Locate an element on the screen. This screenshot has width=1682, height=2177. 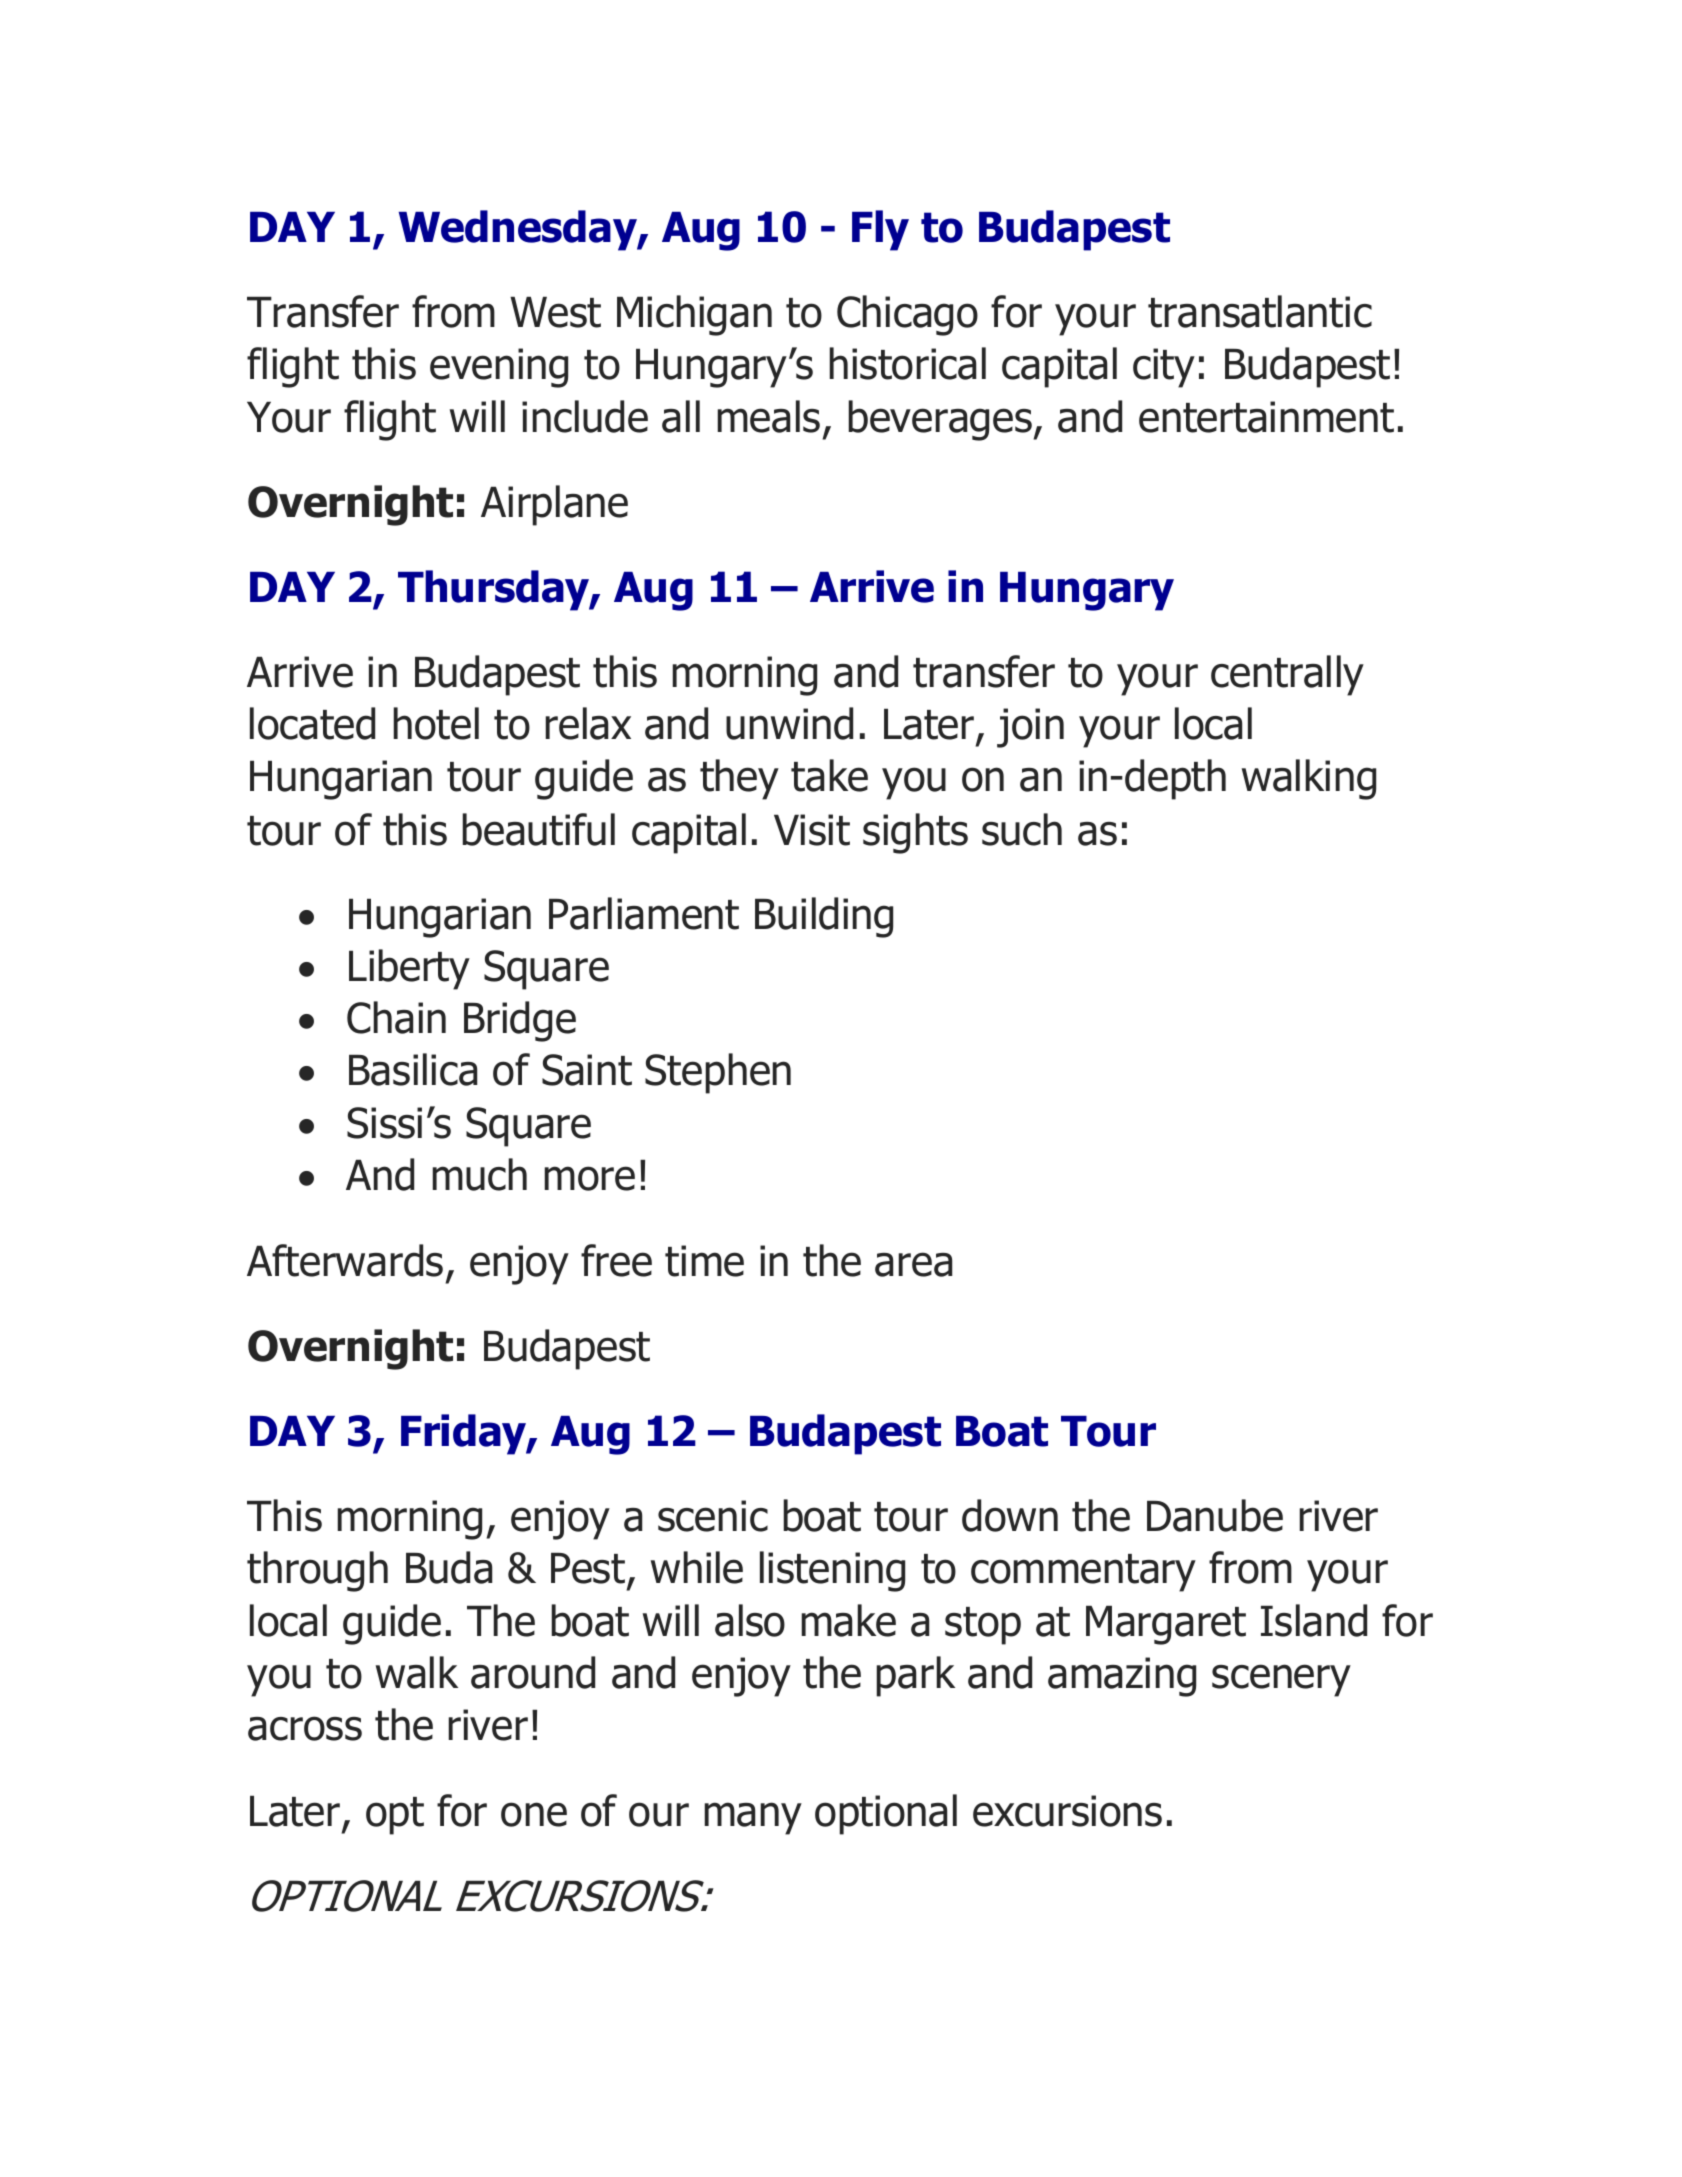
Afterwards is located at coordinates (345, 1260).
